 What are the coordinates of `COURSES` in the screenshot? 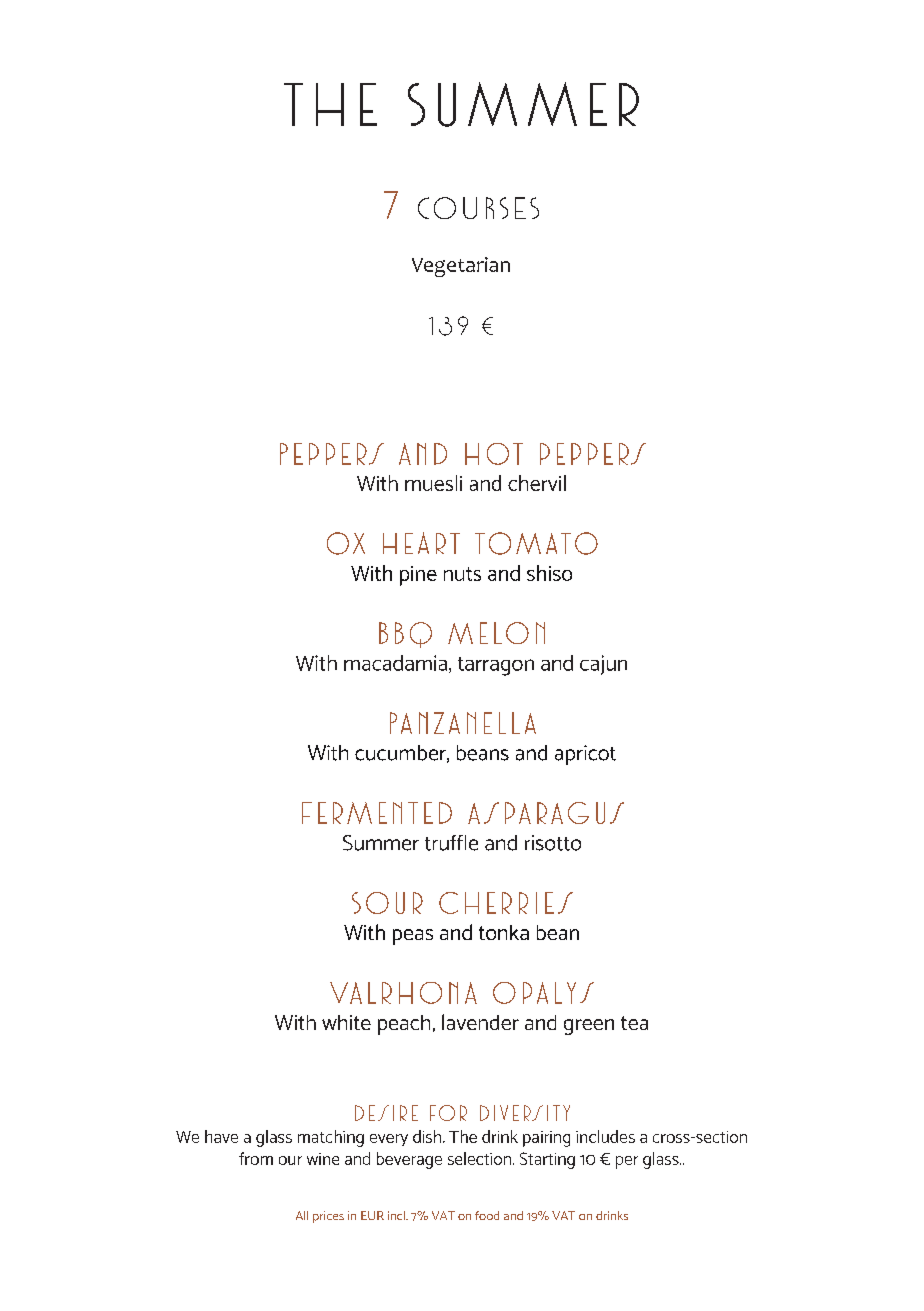 It's located at (478, 208).
